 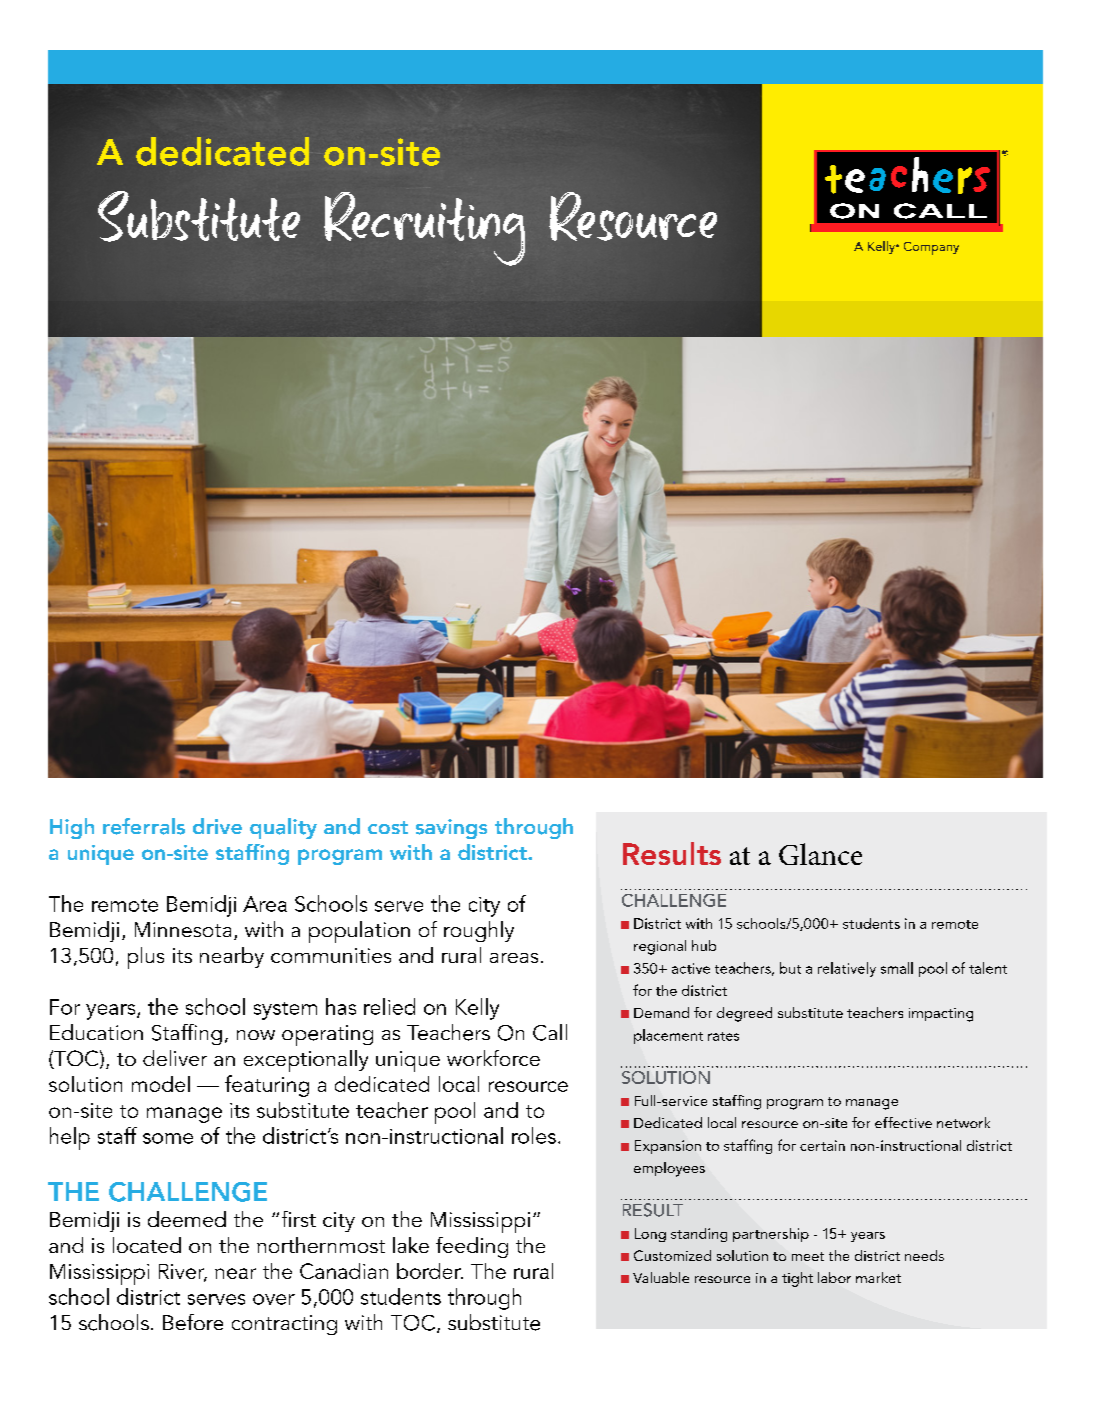 What do you see at coordinates (183, 1272) in the document?
I see `River` at bounding box center [183, 1272].
